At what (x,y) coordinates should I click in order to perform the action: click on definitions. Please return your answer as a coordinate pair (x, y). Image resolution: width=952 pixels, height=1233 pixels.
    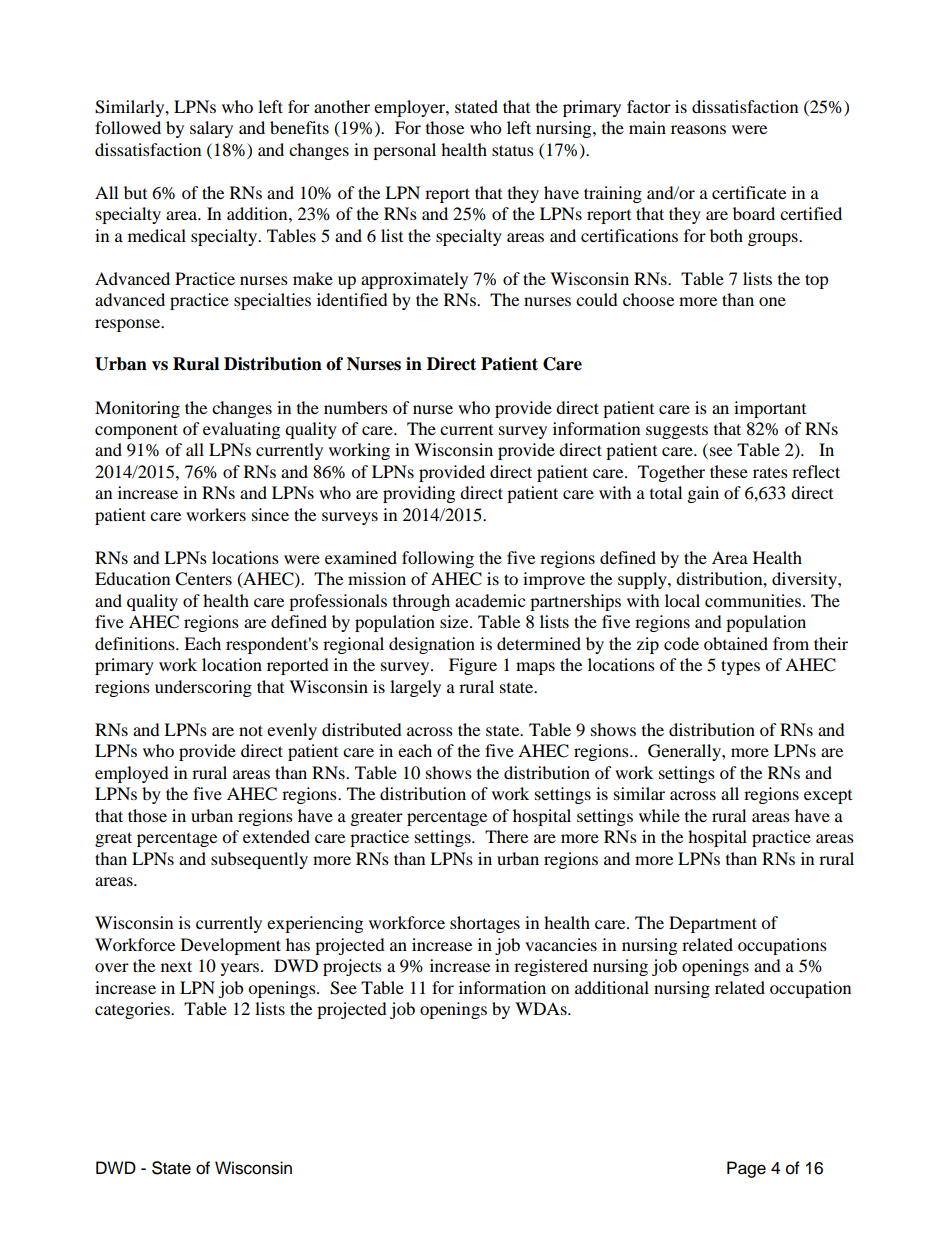
    Looking at the image, I should click on (136, 643).
